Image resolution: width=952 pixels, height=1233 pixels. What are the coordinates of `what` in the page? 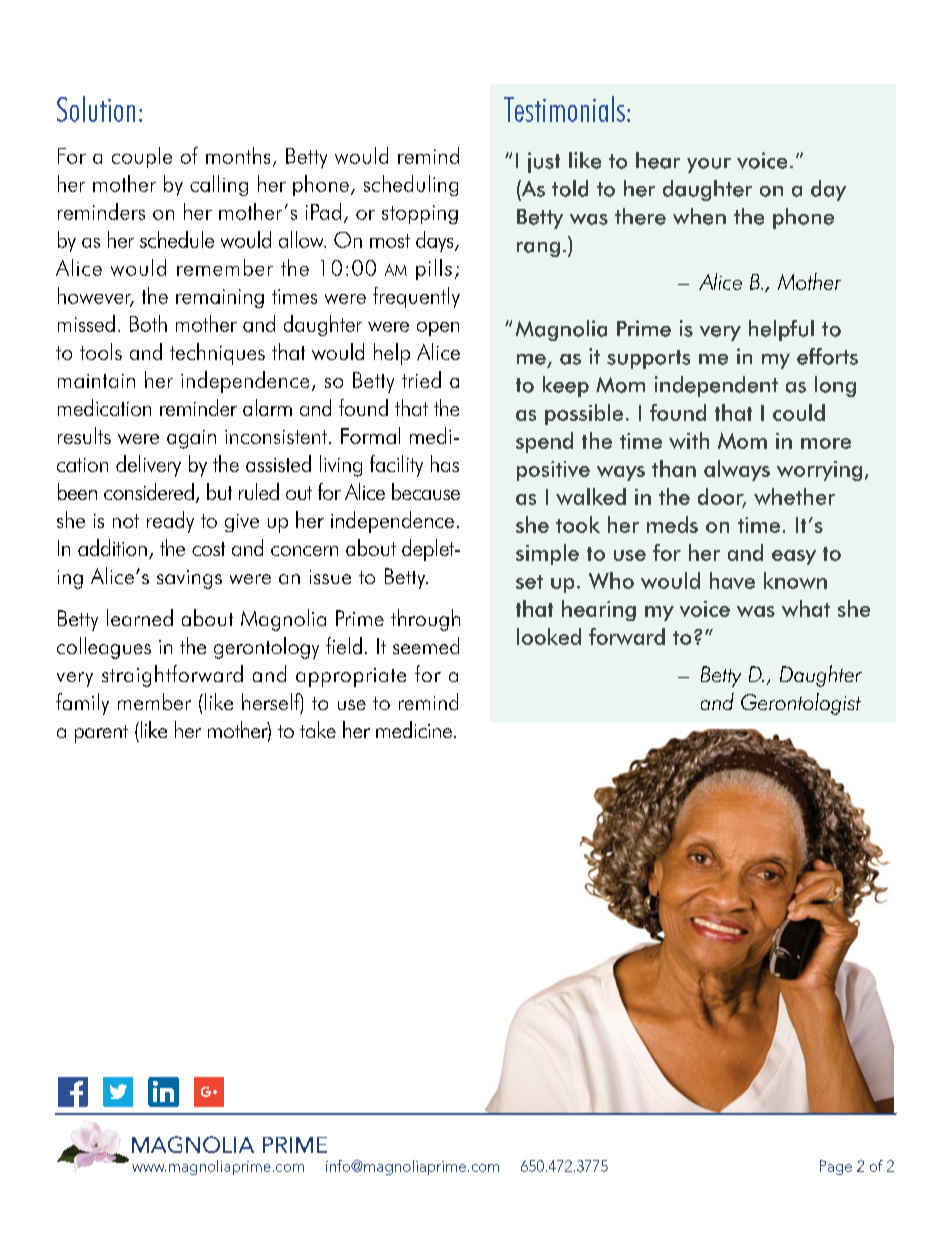 It's located at (806, 608).
